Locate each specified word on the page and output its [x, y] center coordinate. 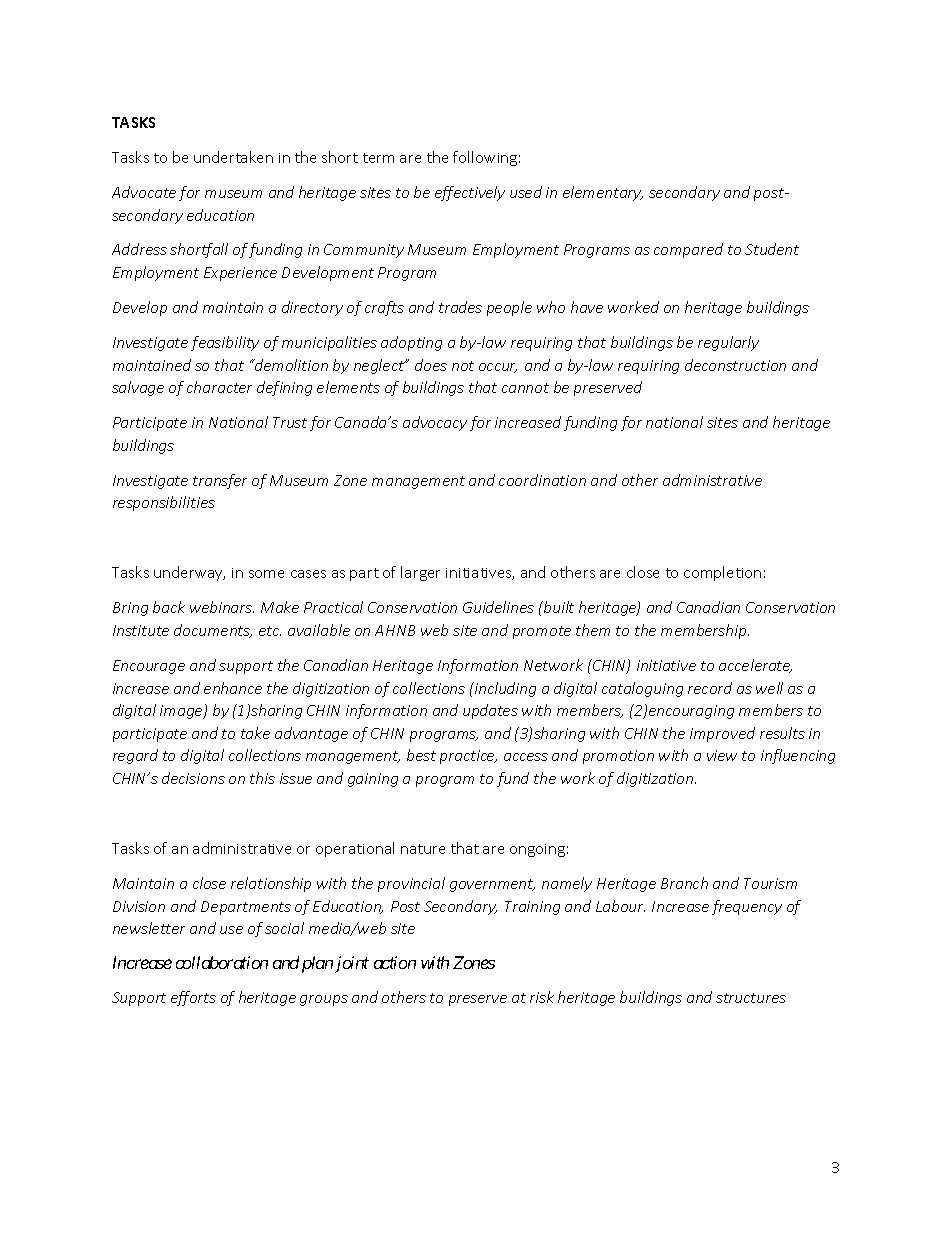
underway [189, 573]
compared [688, 250]
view [722, 755]
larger [420, 573]
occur [498, 368]
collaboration [222, 962]
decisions [193, 778]
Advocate [144, 192]
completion [722, 573]
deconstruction [735, 365]
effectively [470, 193]
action [395, 962]
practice [468, 757]
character [219, 387]
